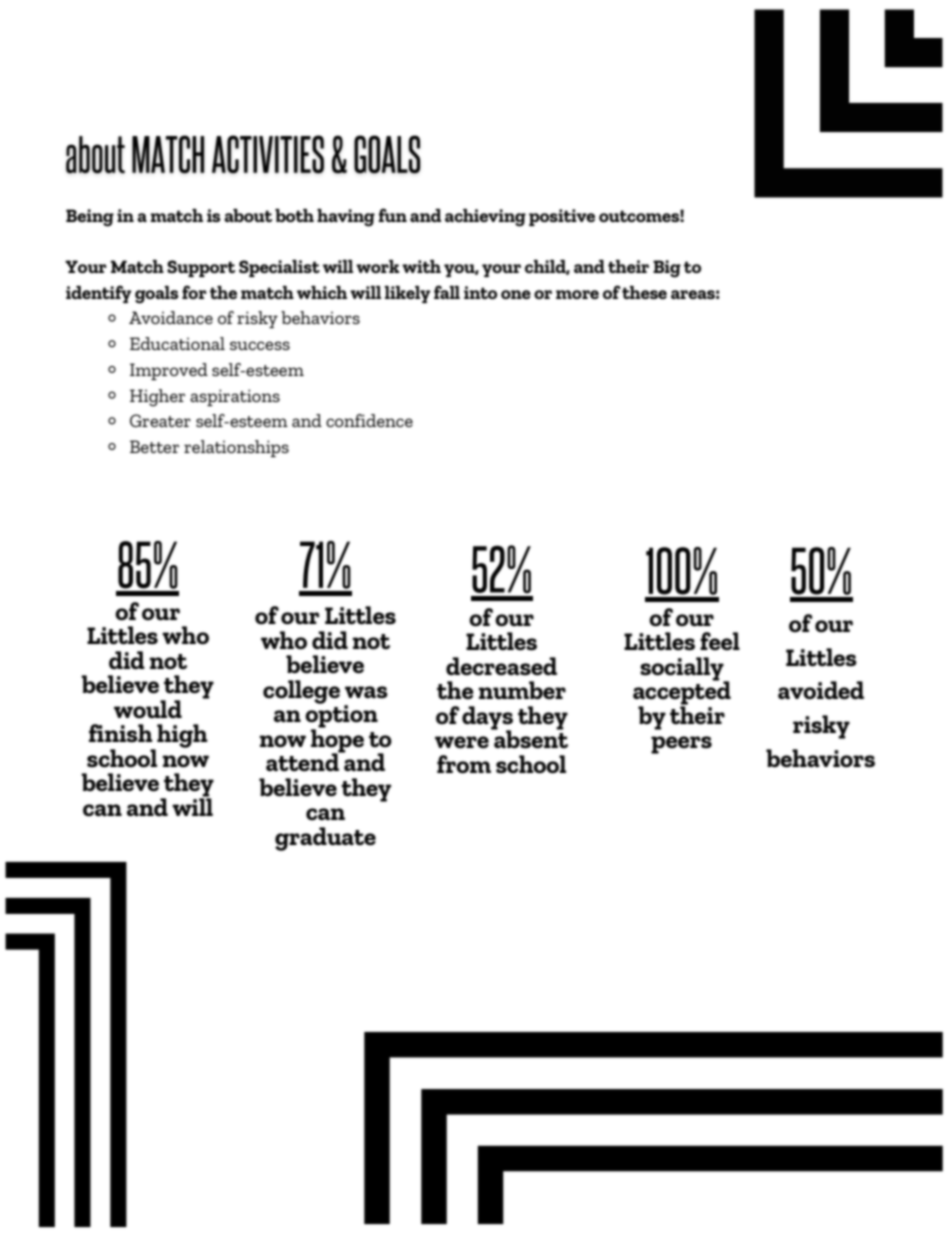  What do you see at coordinates (248, 215) in the page?
I see `about` at bounding box center [248, 215].
